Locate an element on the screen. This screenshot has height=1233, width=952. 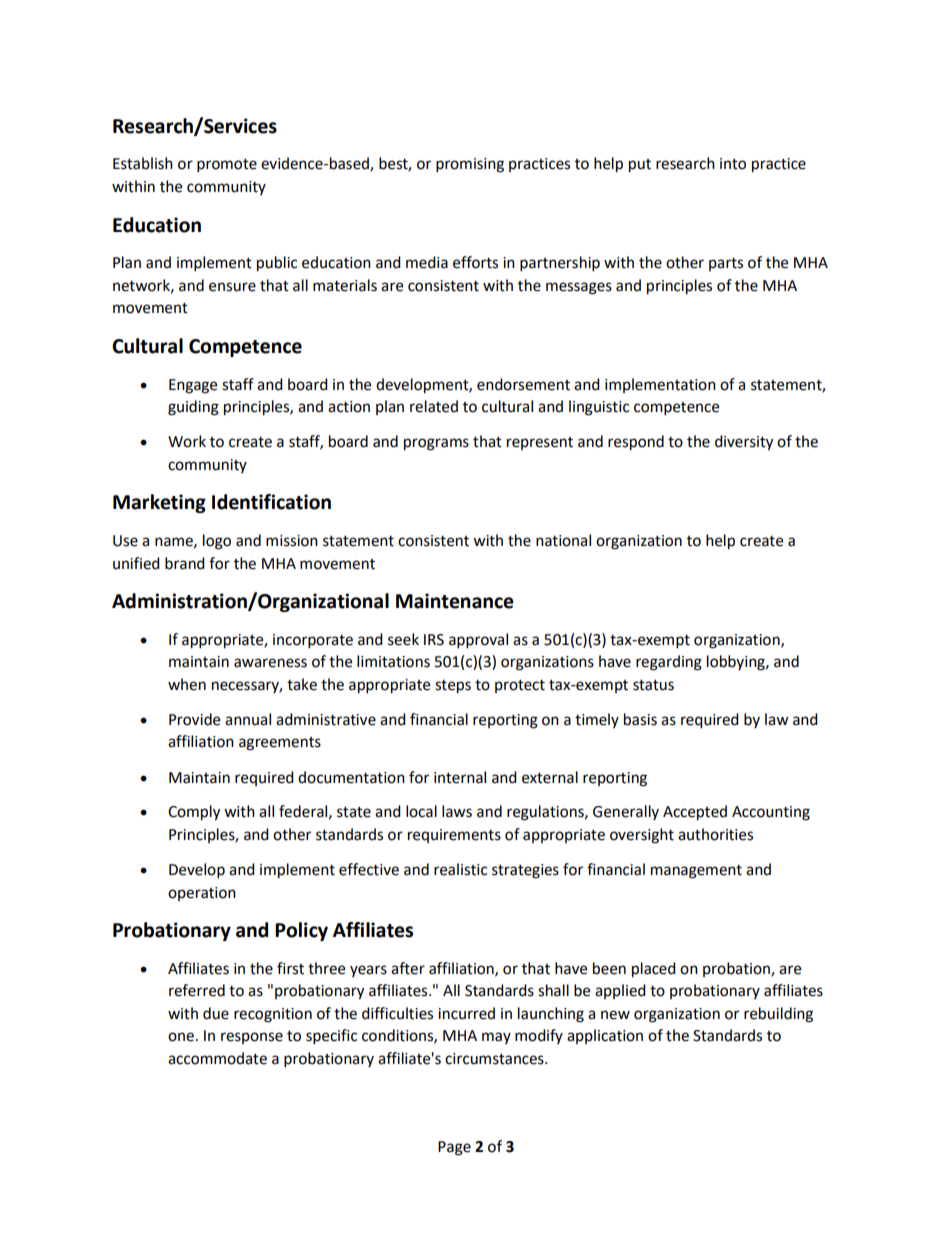
promising is located at coordinates (470, 165).
